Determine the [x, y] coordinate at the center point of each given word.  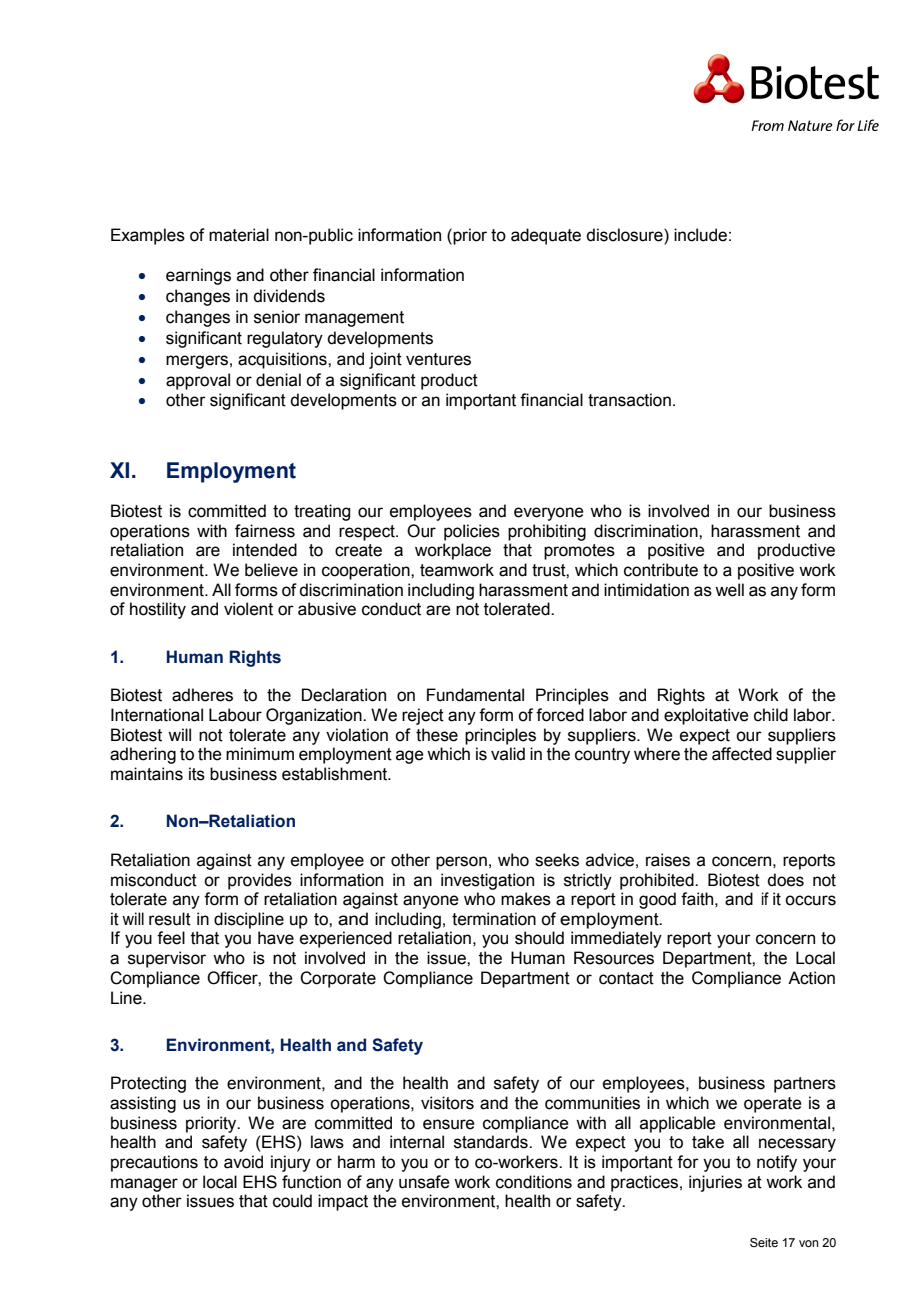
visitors [447, 1103]
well [729, 590]
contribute [661, 570]
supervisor [167, 959]
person [461, 863]
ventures [438, 359]
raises [668, 860]
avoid [243, 1162]
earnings [198, 276]
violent [248, 609]
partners [805, 1085]
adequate [546, 236]
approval [198, 381]
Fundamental [475, 695]
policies [472, 532]
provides [260, 881]
